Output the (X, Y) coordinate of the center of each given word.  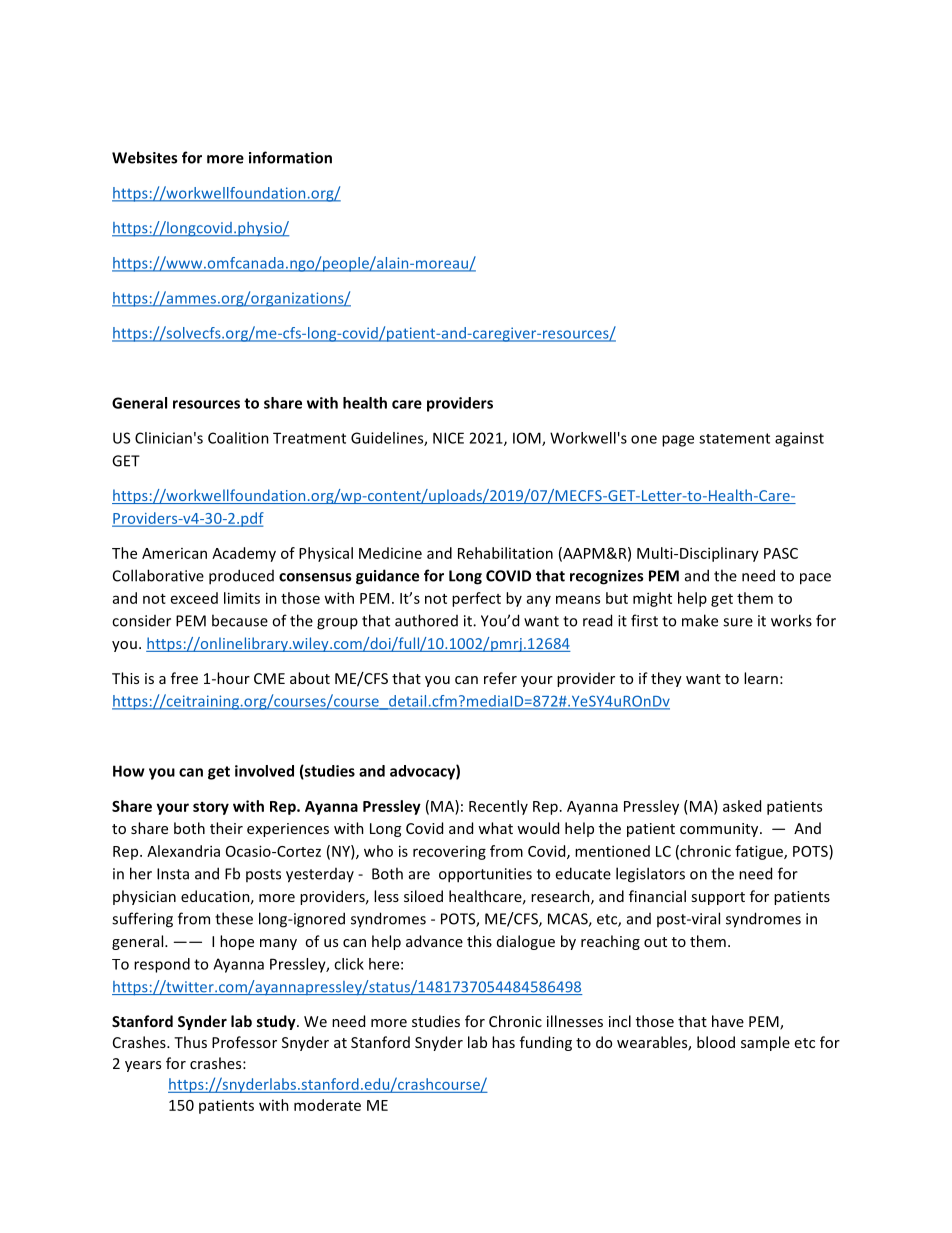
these (234, 918)
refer (500, 678)
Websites (144, 157)
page (678, 441)
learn (761, 678)
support (718, 898)
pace (815, 579)
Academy (244, 554)
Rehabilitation (505, 553)
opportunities (485, 875)
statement (734, 438)
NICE (448, 438)
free (184, 678)
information (290, 157)
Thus (190, 1042)
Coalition (238, 438)
